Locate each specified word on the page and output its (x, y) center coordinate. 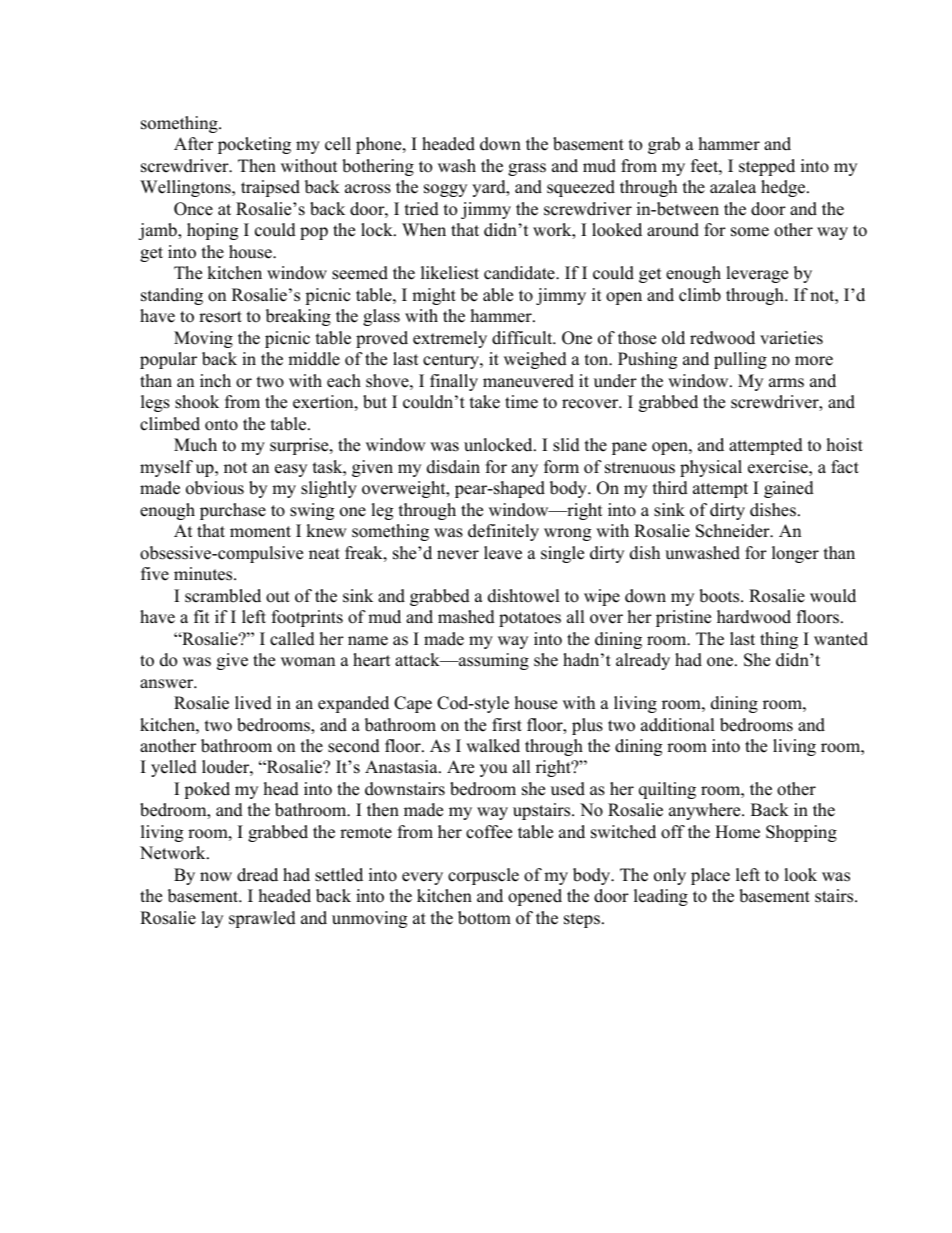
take (485, 402)
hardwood (754, 617)
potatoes (530, 619)
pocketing (254, 145)
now (216, 877)
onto (221, 425)
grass (527, 169)
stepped (767, 167)
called (292, 639)
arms (786, 383)
